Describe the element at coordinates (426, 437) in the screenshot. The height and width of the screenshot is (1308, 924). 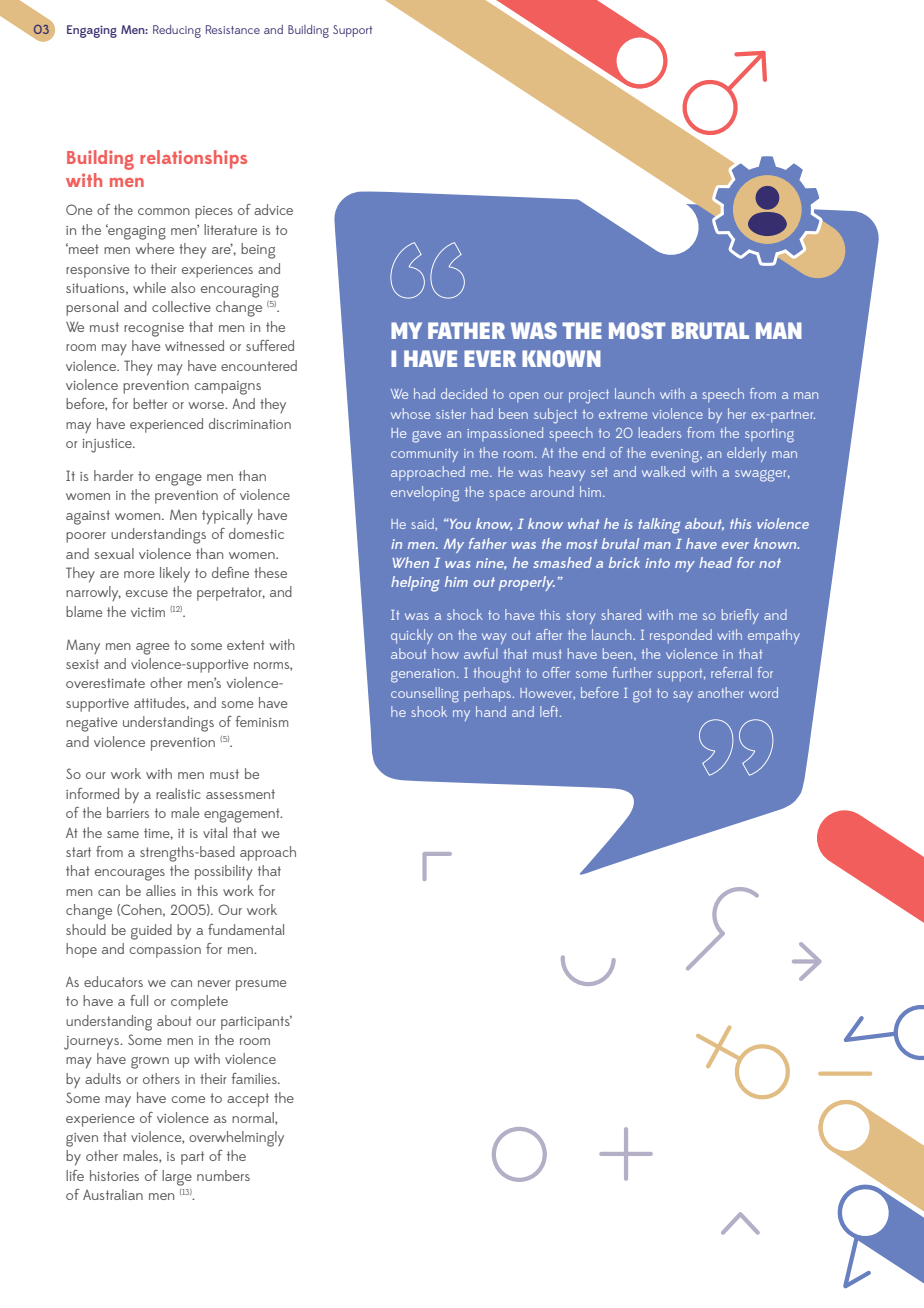
I see `gave` at that location.
